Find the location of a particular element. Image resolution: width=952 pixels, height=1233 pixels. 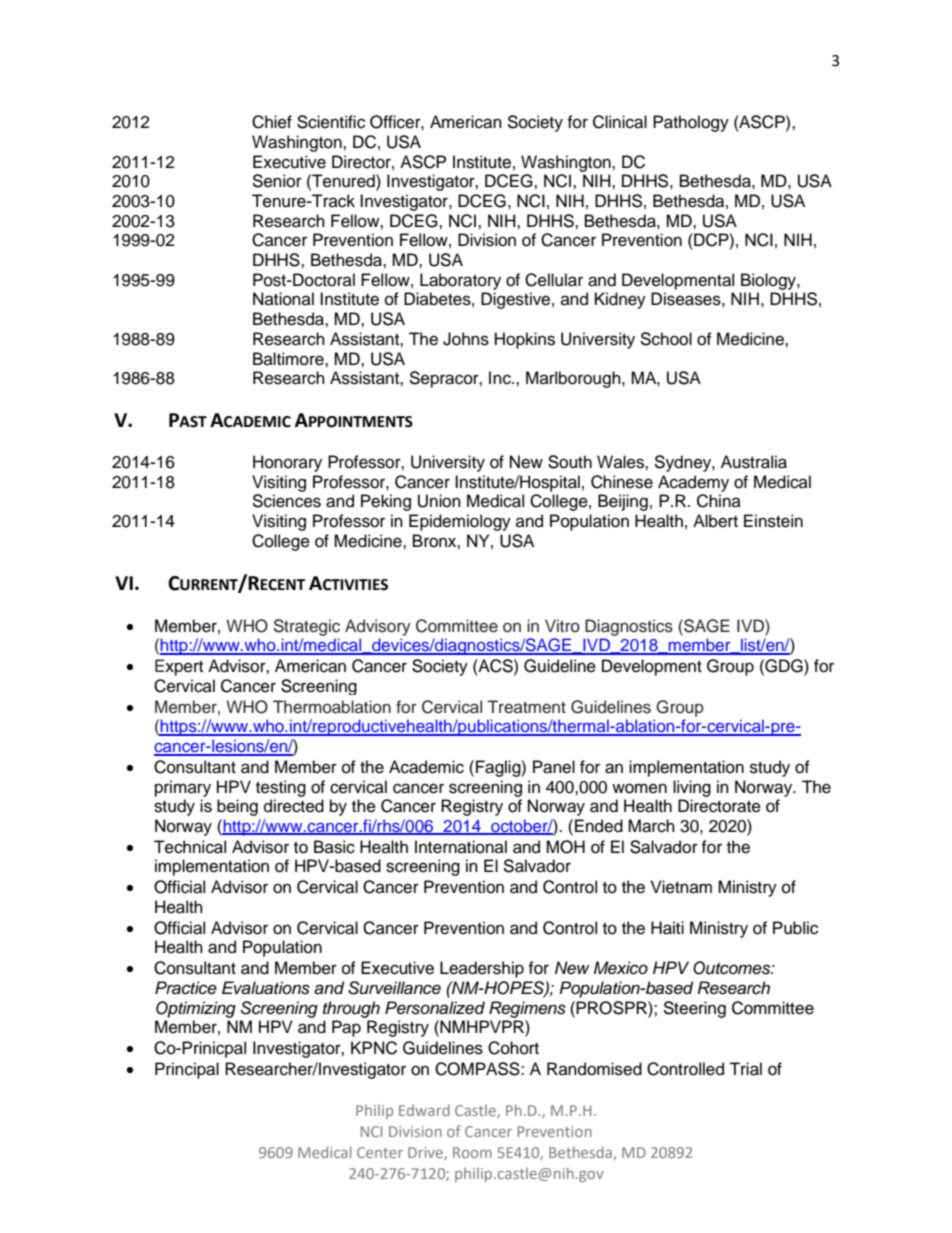

Honorary is located at coordinates (287, 463).
